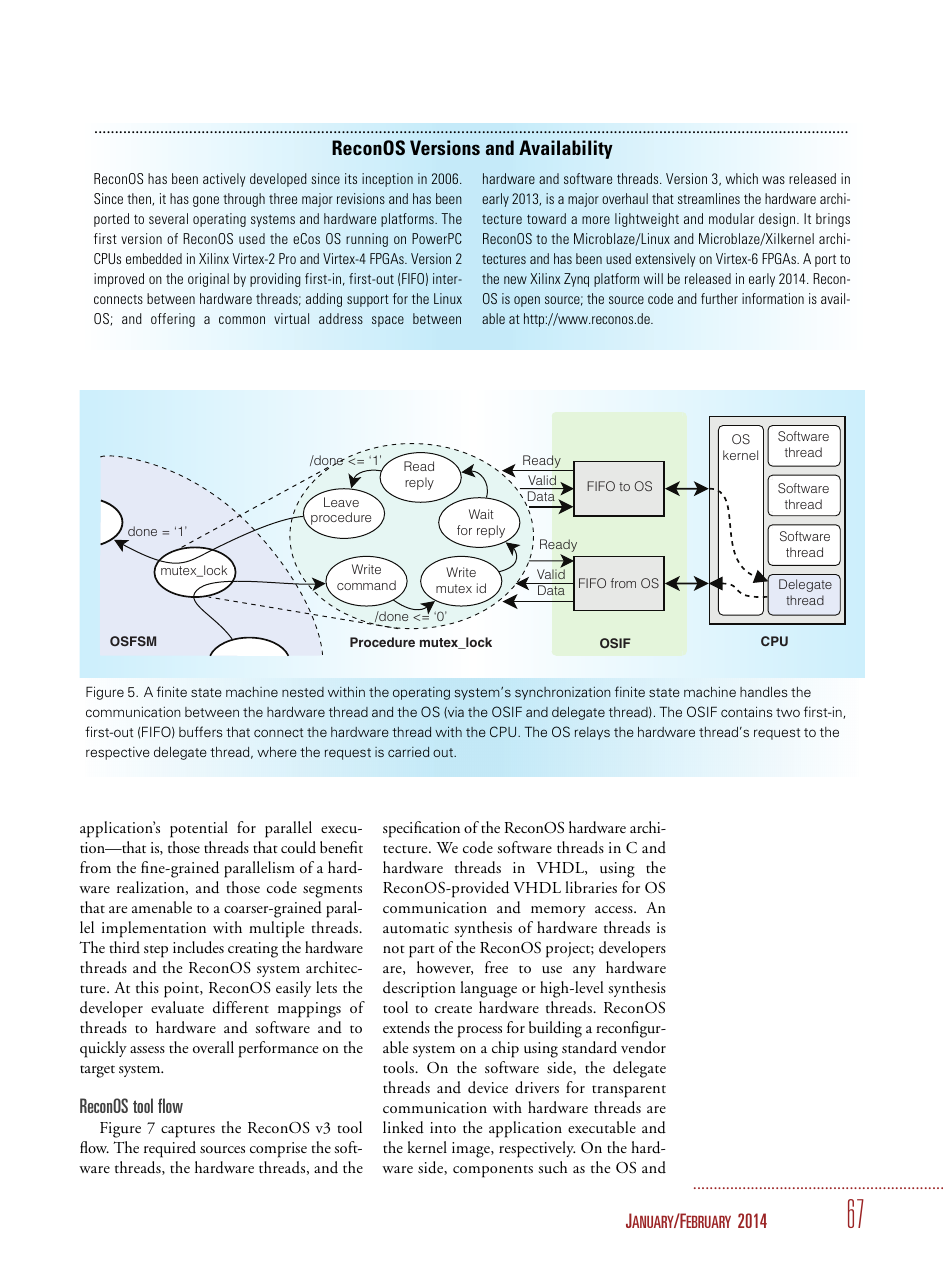 Image resolution: width=943 pixels, height=1288 pixels. I want to click on modular, so click(731, 218).
